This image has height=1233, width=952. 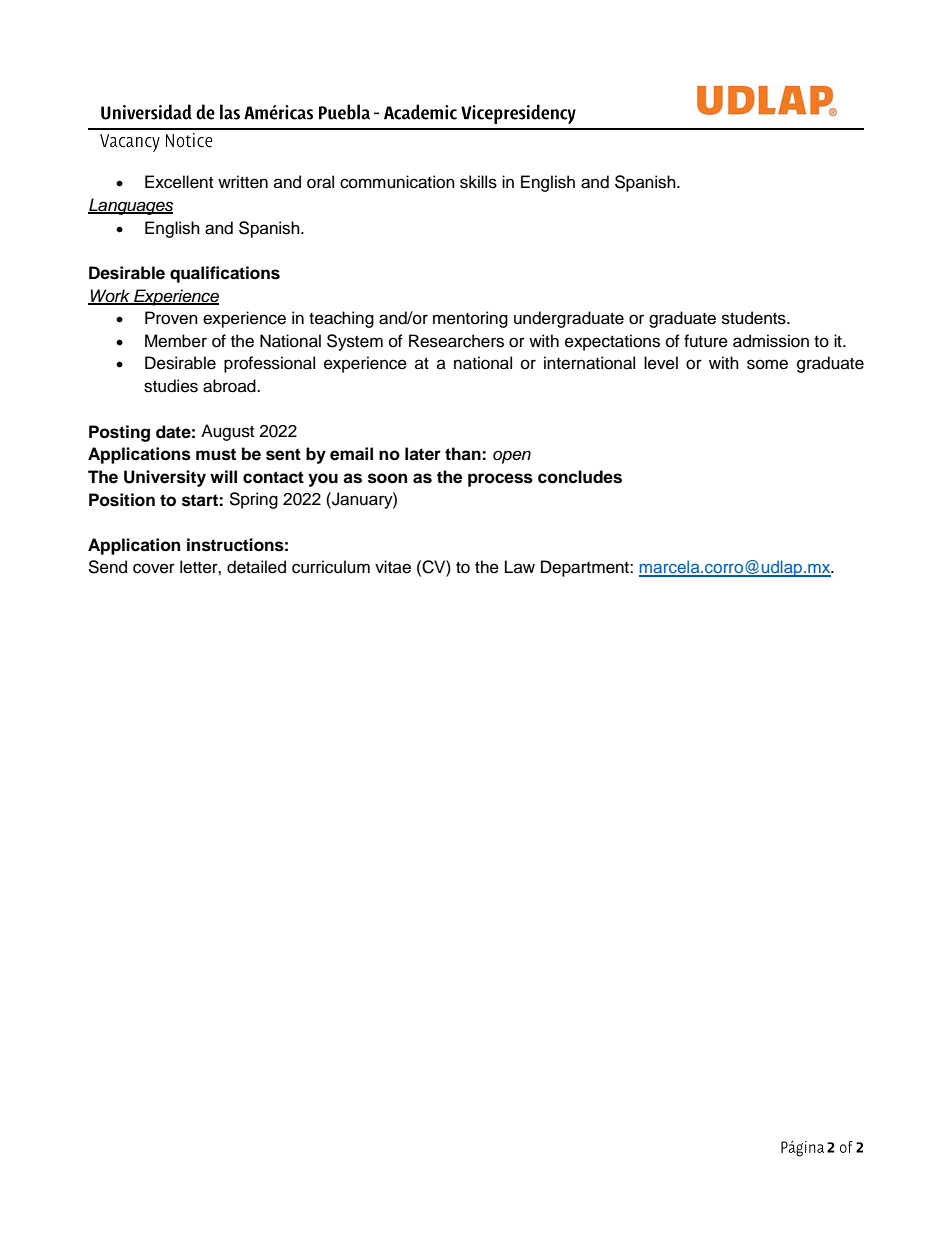 I want to click on Excellent, so click(x=179, y=182).
